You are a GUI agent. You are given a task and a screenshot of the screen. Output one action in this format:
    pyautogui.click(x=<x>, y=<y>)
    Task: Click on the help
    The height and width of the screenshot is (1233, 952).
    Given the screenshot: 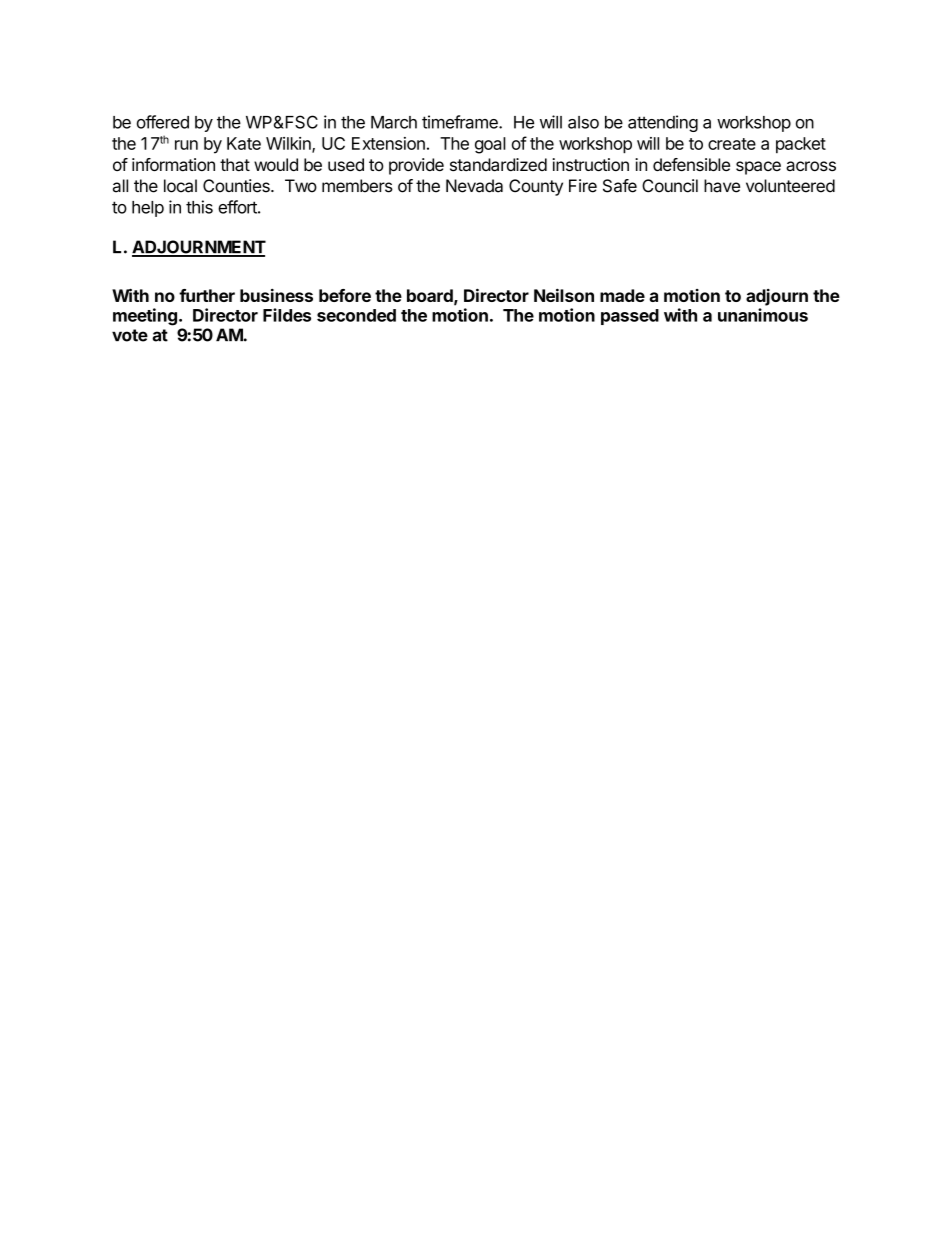 What is the action you would take?
    pyautogui.click(x=148, y=209)
